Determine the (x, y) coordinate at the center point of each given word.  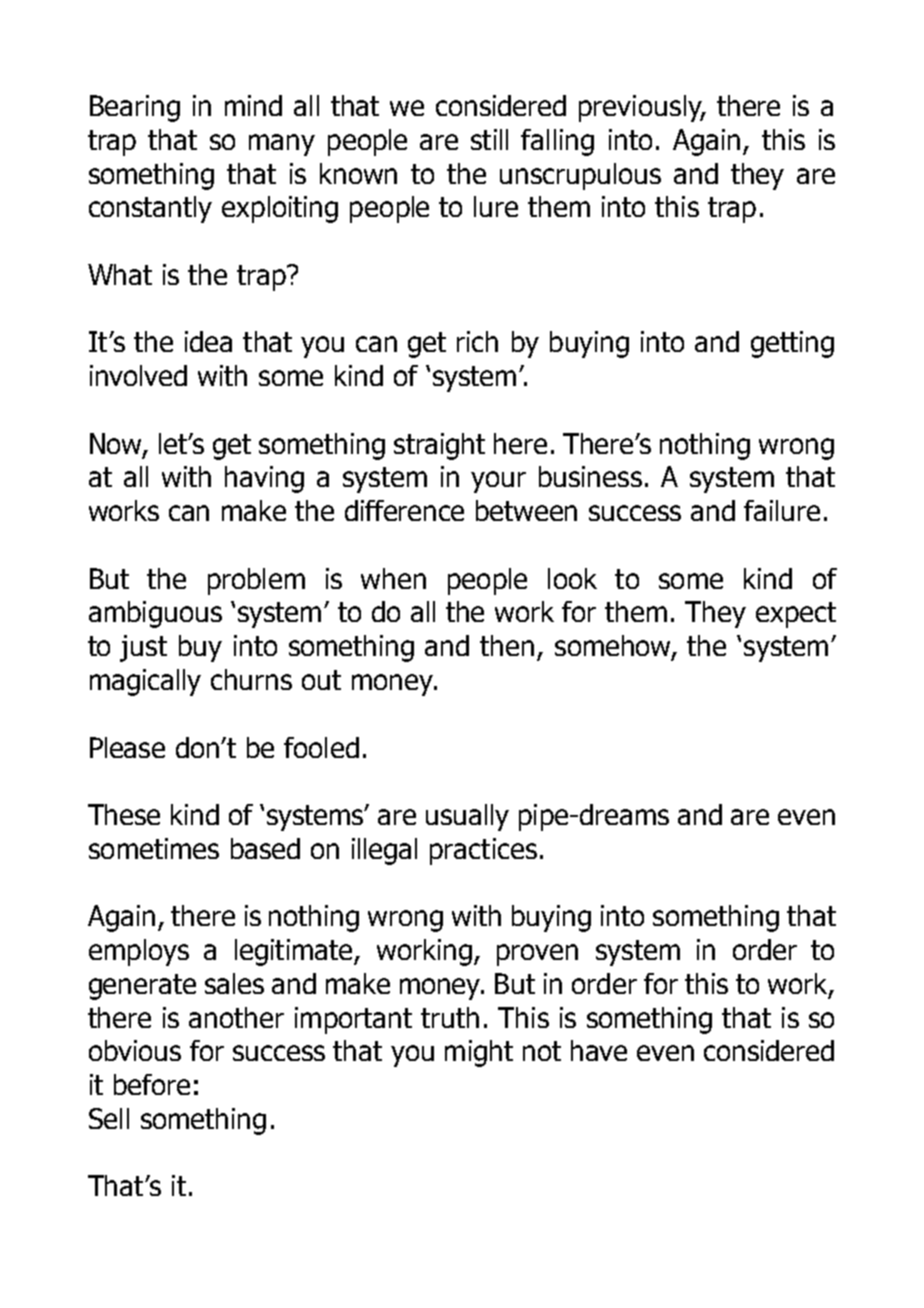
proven (537, 955)
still (489, 139)
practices (483, 851)
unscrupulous (580, 176)
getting (792, 344)
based (265, 848)
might (479, 1053)
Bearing (135, 108)
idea (208, 341)
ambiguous (155, 614)
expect (796, 615)
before (152, 1084)
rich (477, 341)
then (507, 645)
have (599, 1050)
